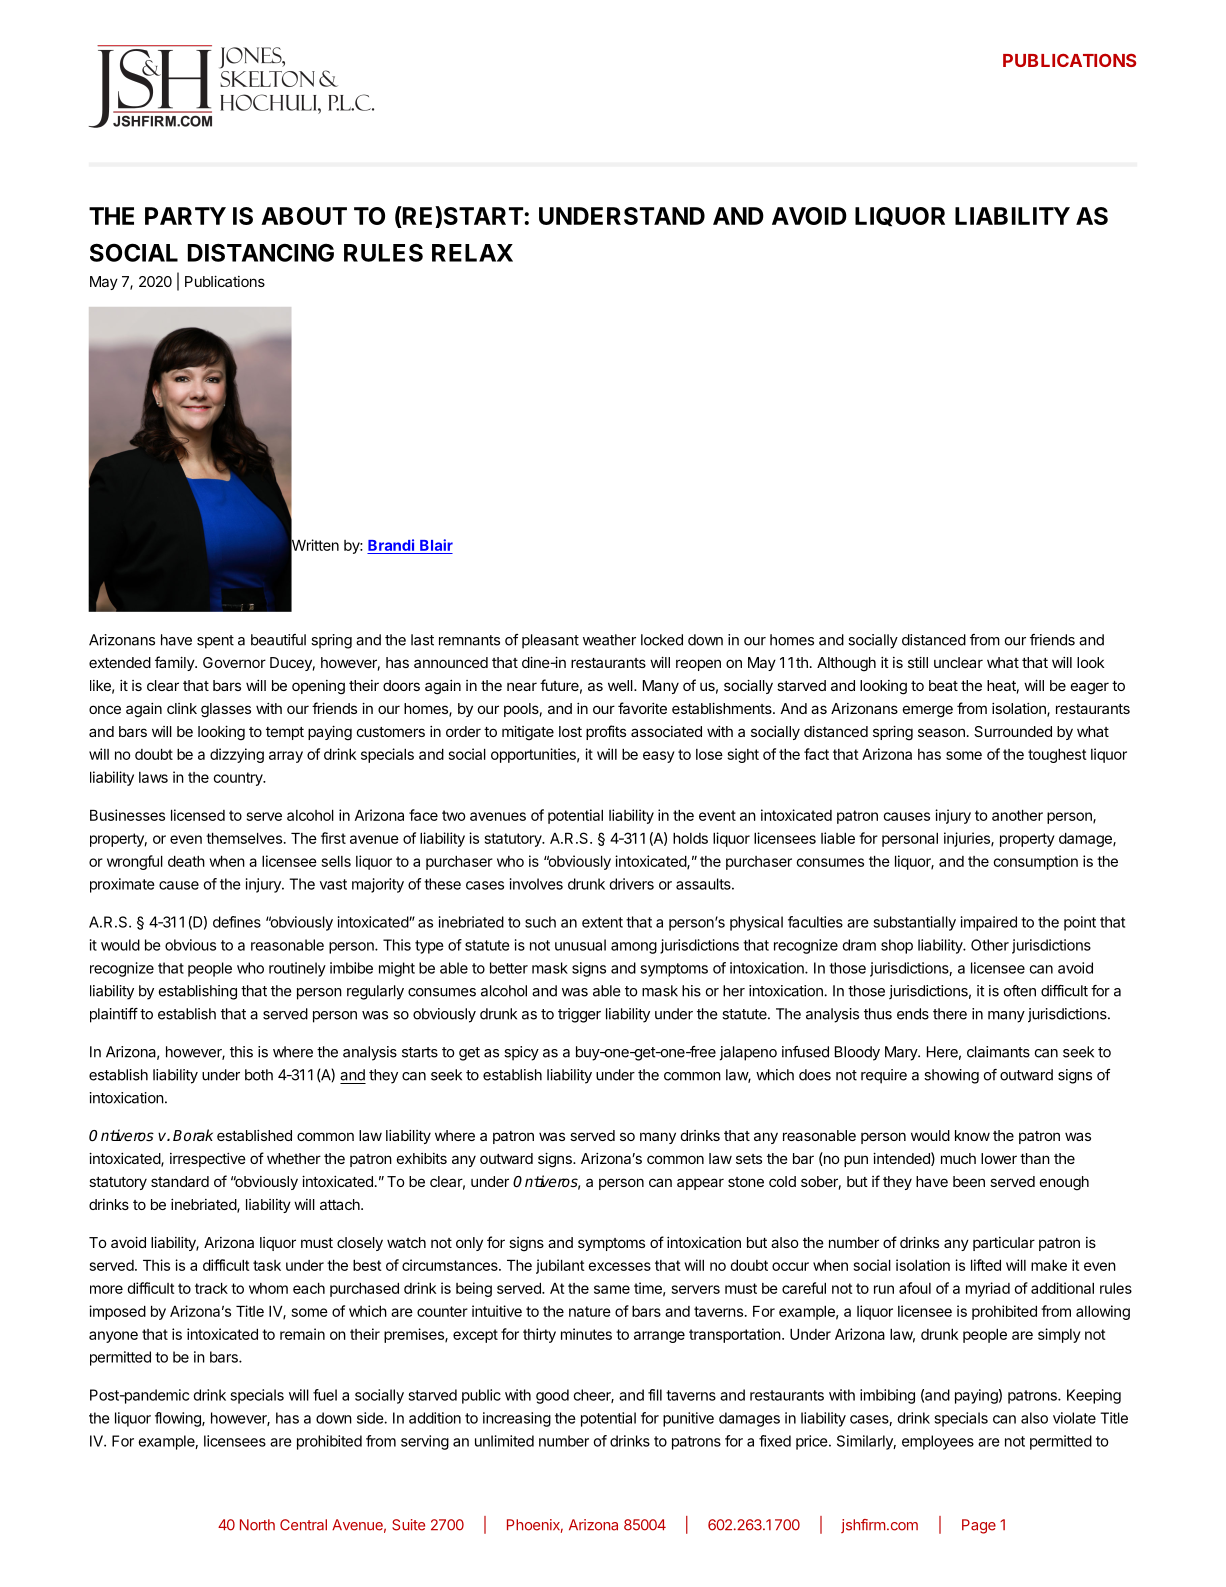 The width and height of the document is (1226, 1587). I want to click on still, so click(918, 662).
